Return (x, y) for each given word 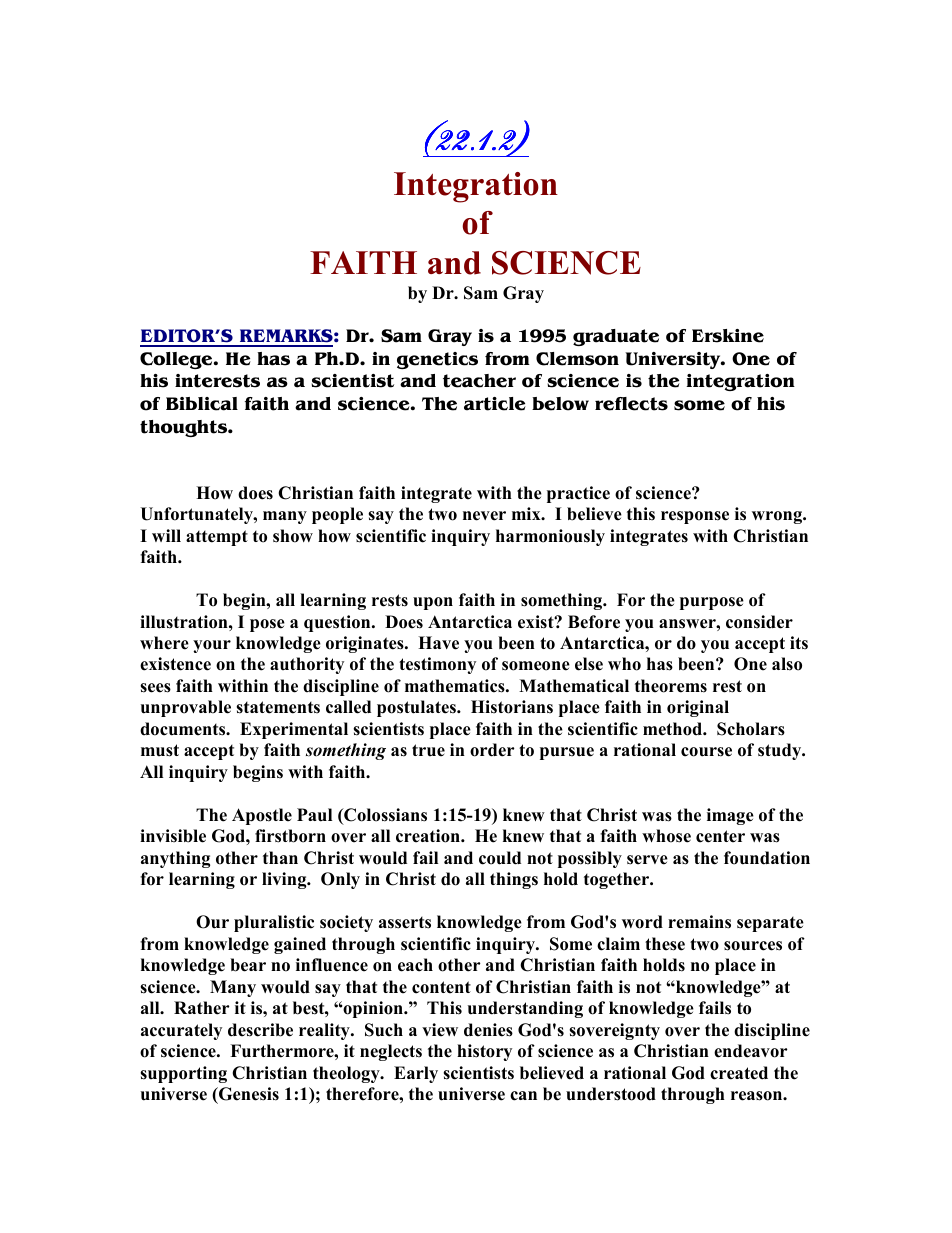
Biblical (202, 404)
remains (699, 922)
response (695, 517)
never (484, 516)
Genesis (248, 1094)
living (285, 880)
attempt (217, 538)
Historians (512, 707)
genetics (437, 360)
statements (278, 707)
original (698, 708)
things (514, 880)
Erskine (728, 336)
